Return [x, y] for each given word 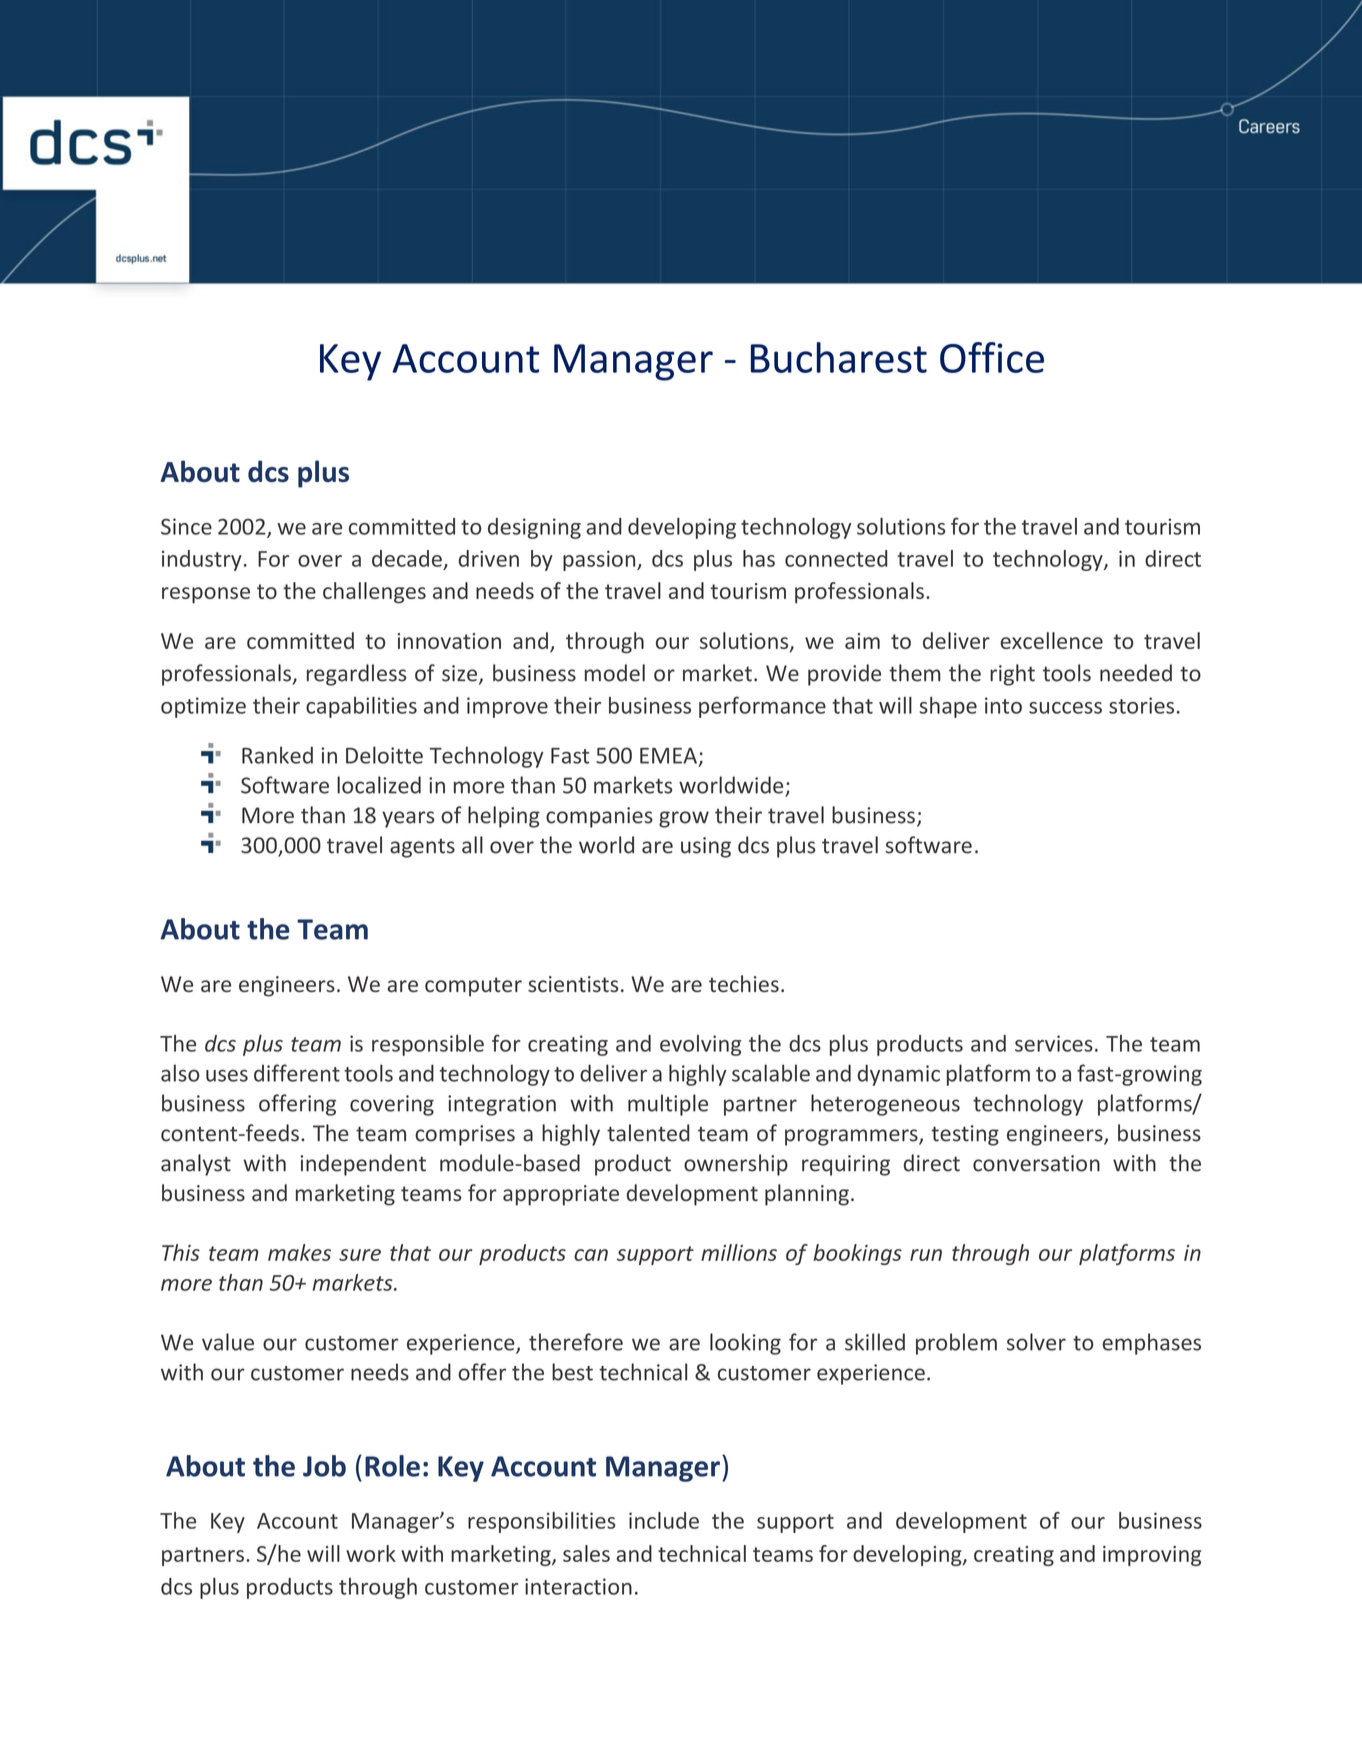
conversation [1036, 1163]
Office [992, 357]
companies [599, 817]
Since [186, 526]
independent [363, 1165]
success [1065, 708]
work [371, 1553]
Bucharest [839, 357]
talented [648, 1133]
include [664, 1520]
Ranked [277, 755]
